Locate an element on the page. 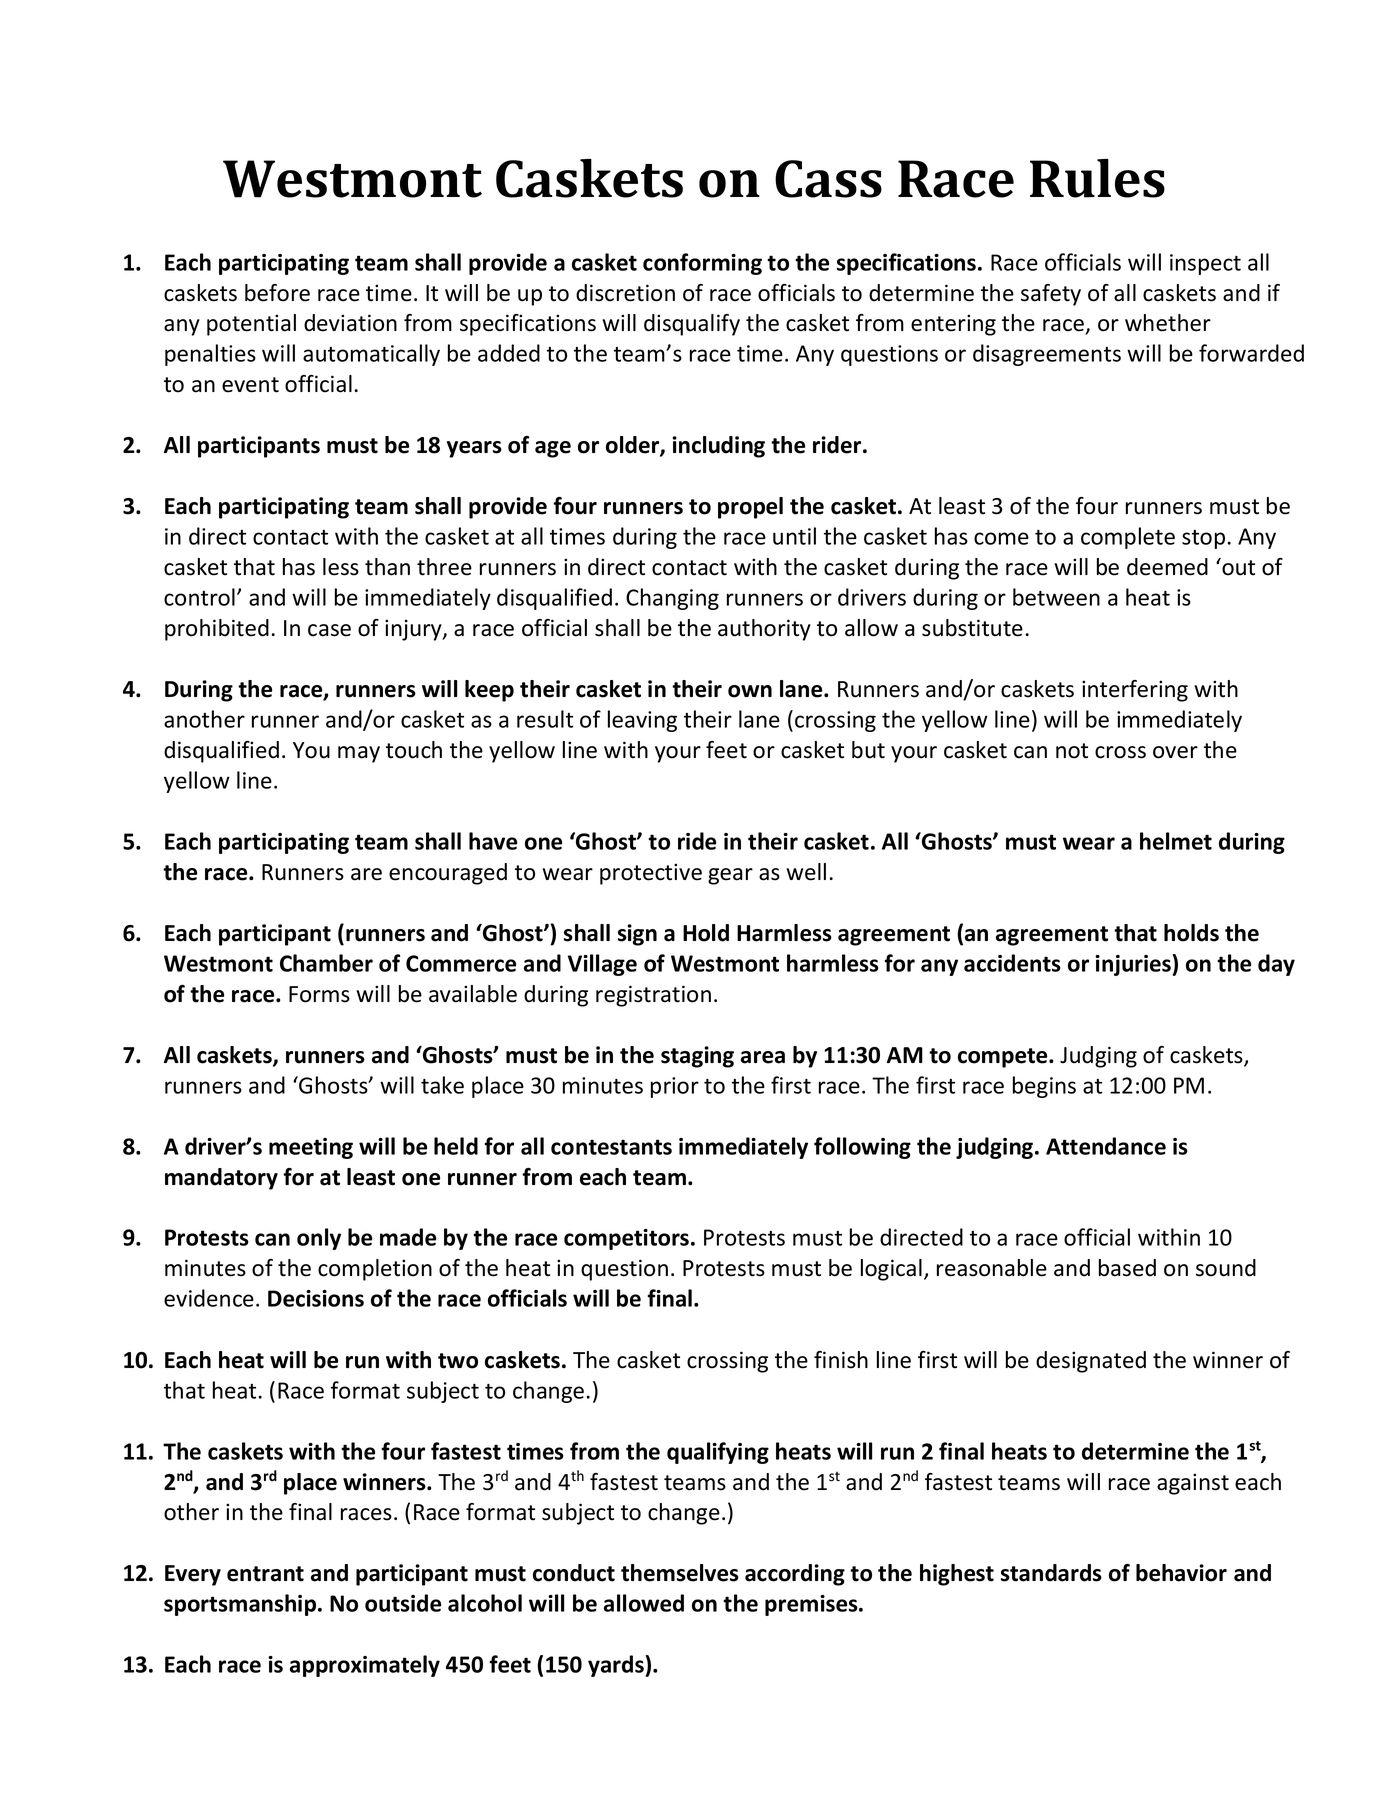 The image size is (1390, 1798). day is located at coordinates (1276, 965).
